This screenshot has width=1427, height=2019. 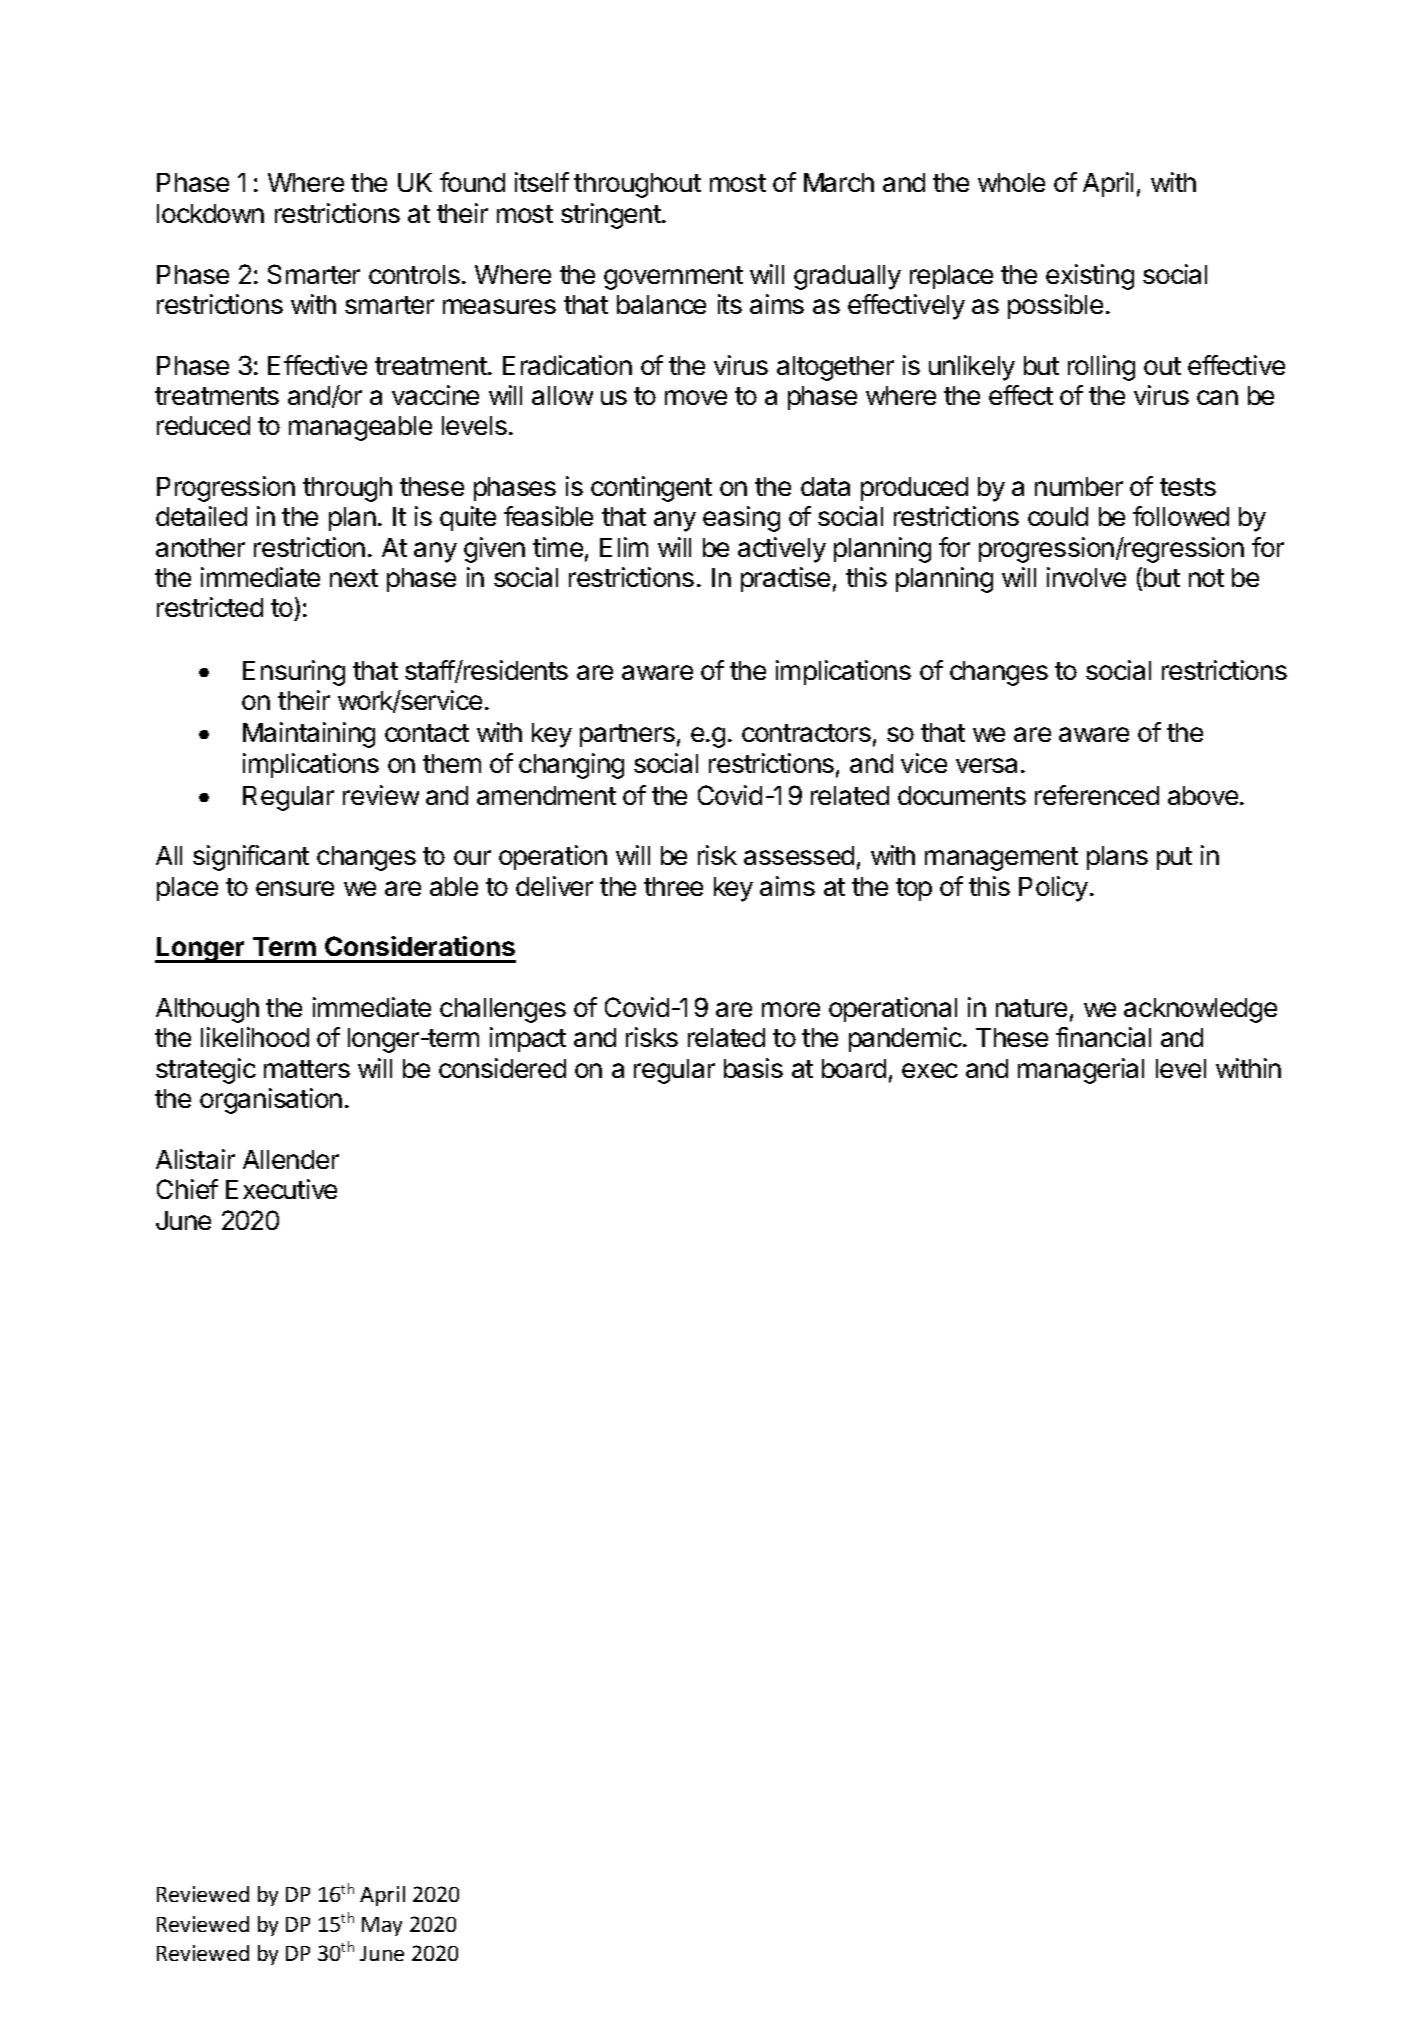 I want to click on existing, so click(x=1090, y=277).
